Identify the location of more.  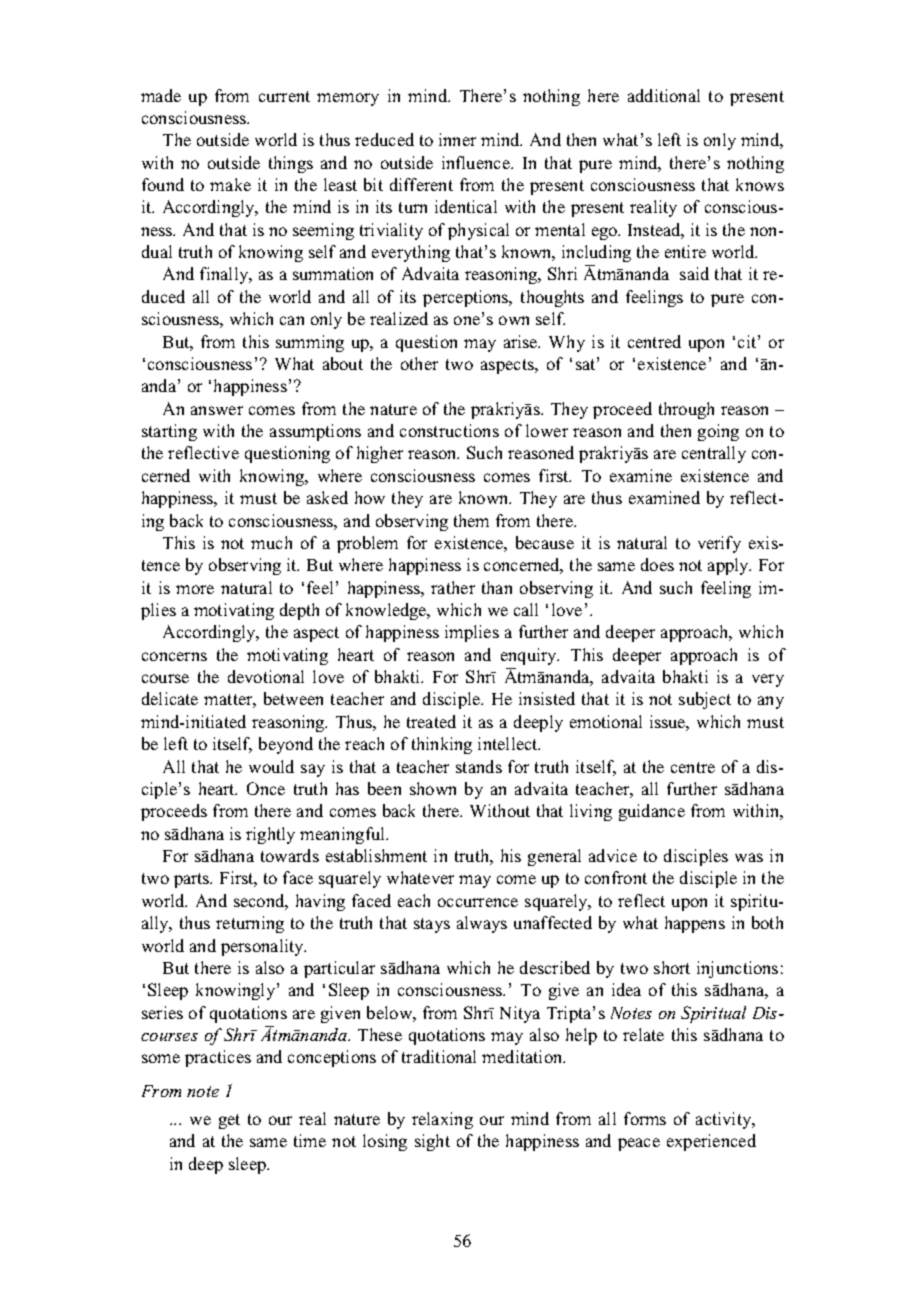
(195, 589).
